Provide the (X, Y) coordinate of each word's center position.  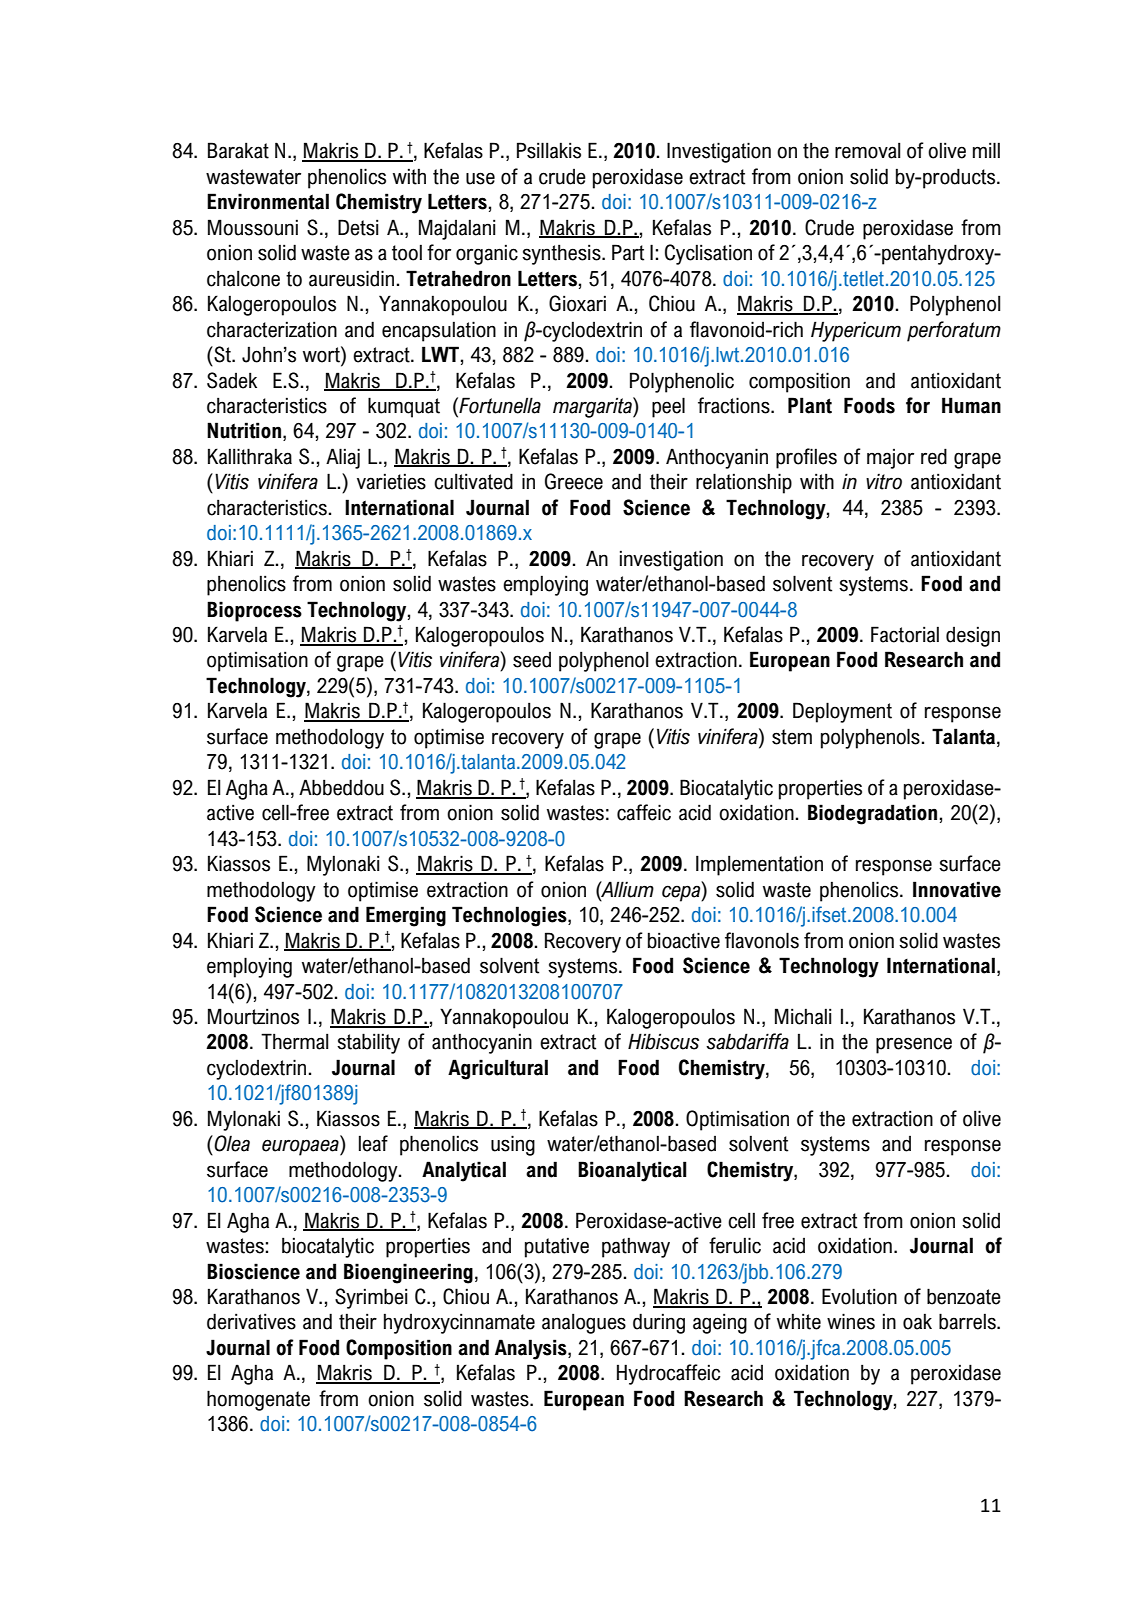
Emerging (406, 916)
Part (628, 252)
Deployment (842, 712)
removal (867, 150)
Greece (574, 481)
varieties (391, 481)
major (890, 459)
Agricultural (498, 1069)
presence (914, 1045)
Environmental (268, 201)
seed (532, 660)
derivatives (251, 1321)
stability (368, 1043)
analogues (584, 1323)
